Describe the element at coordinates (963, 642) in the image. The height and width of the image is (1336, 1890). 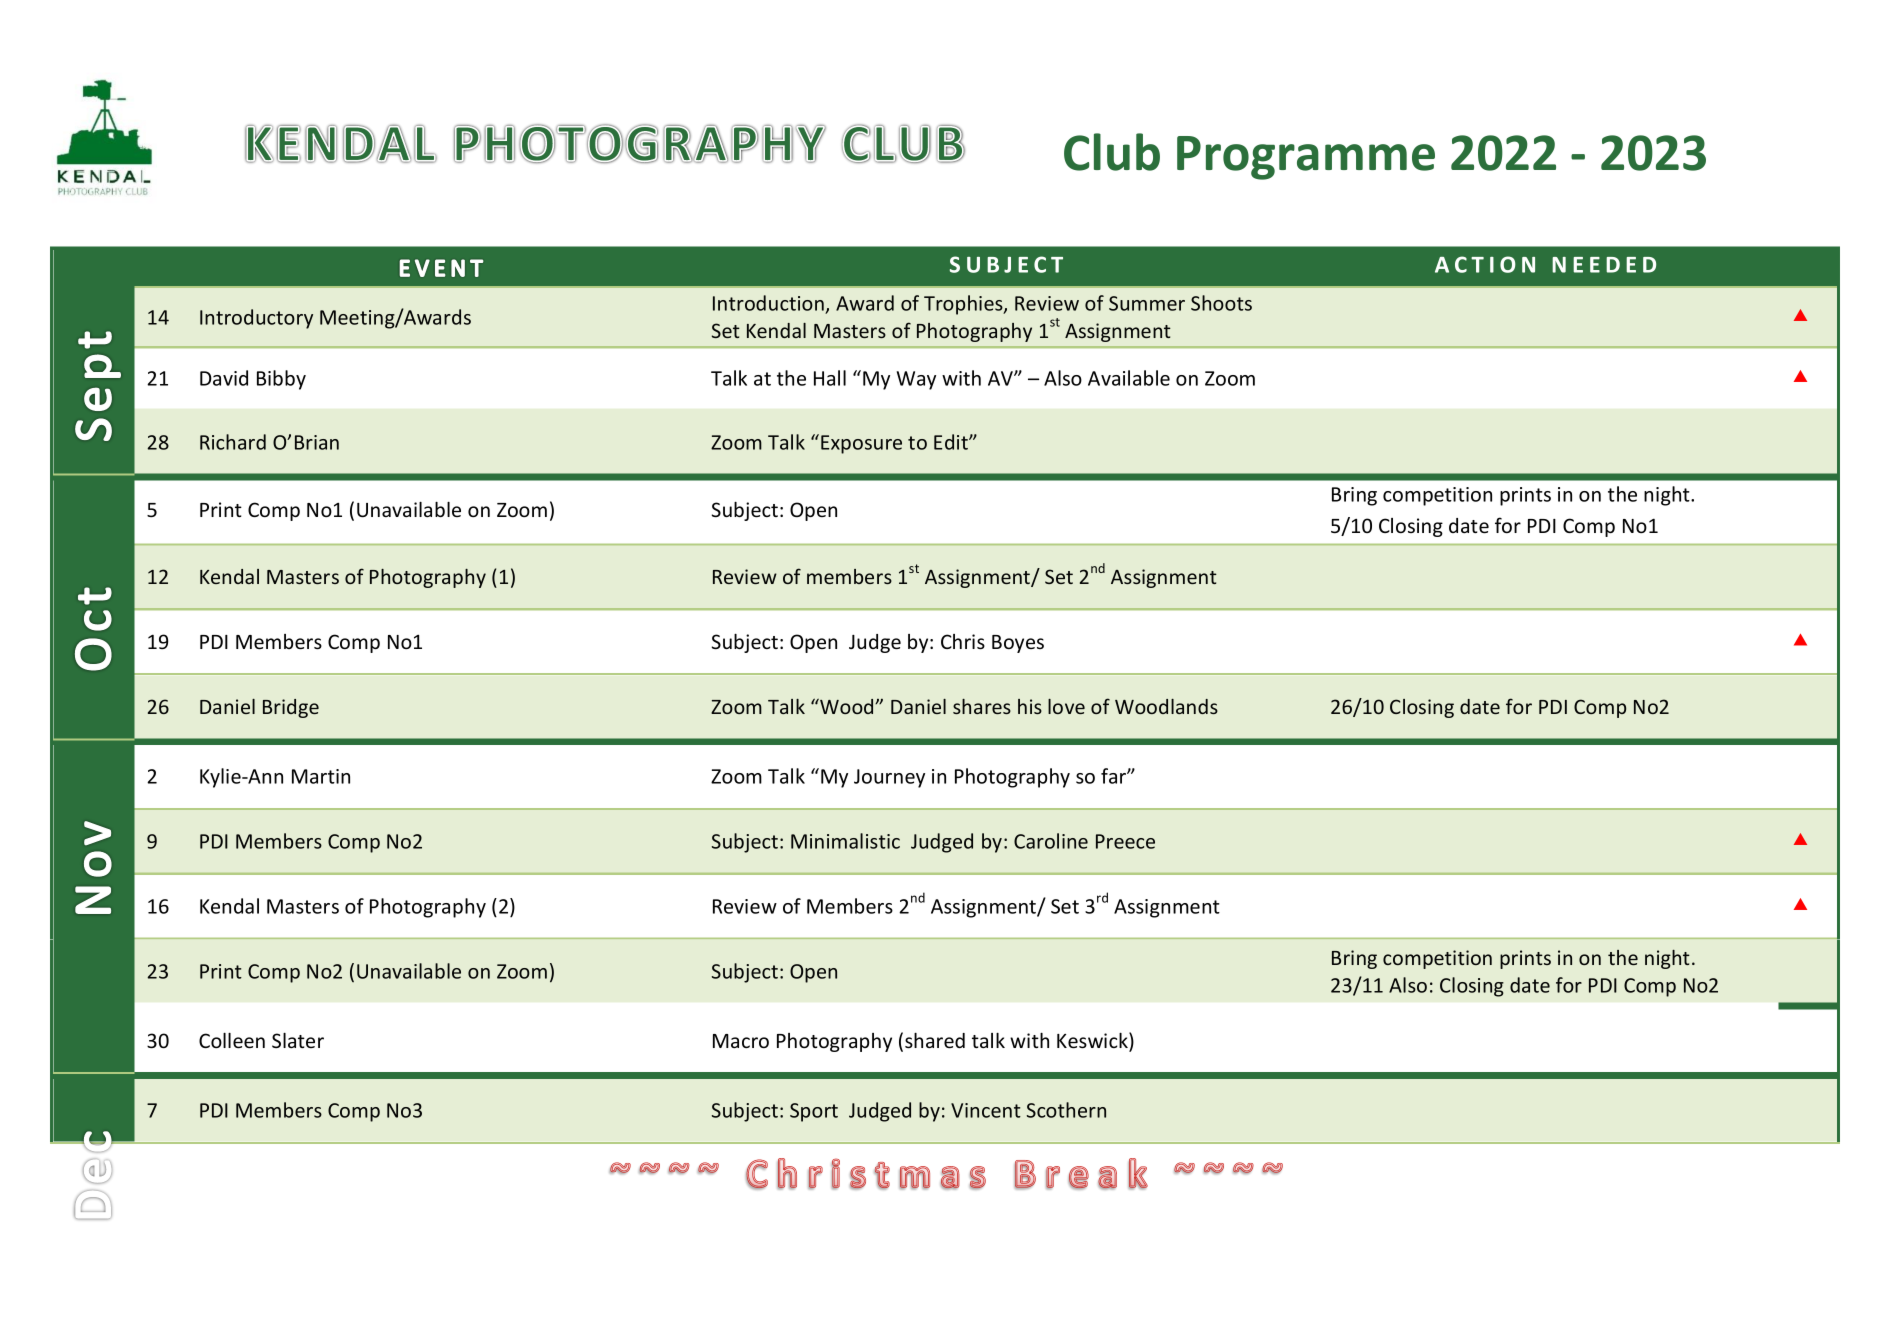
I see `Chris` at that location.
